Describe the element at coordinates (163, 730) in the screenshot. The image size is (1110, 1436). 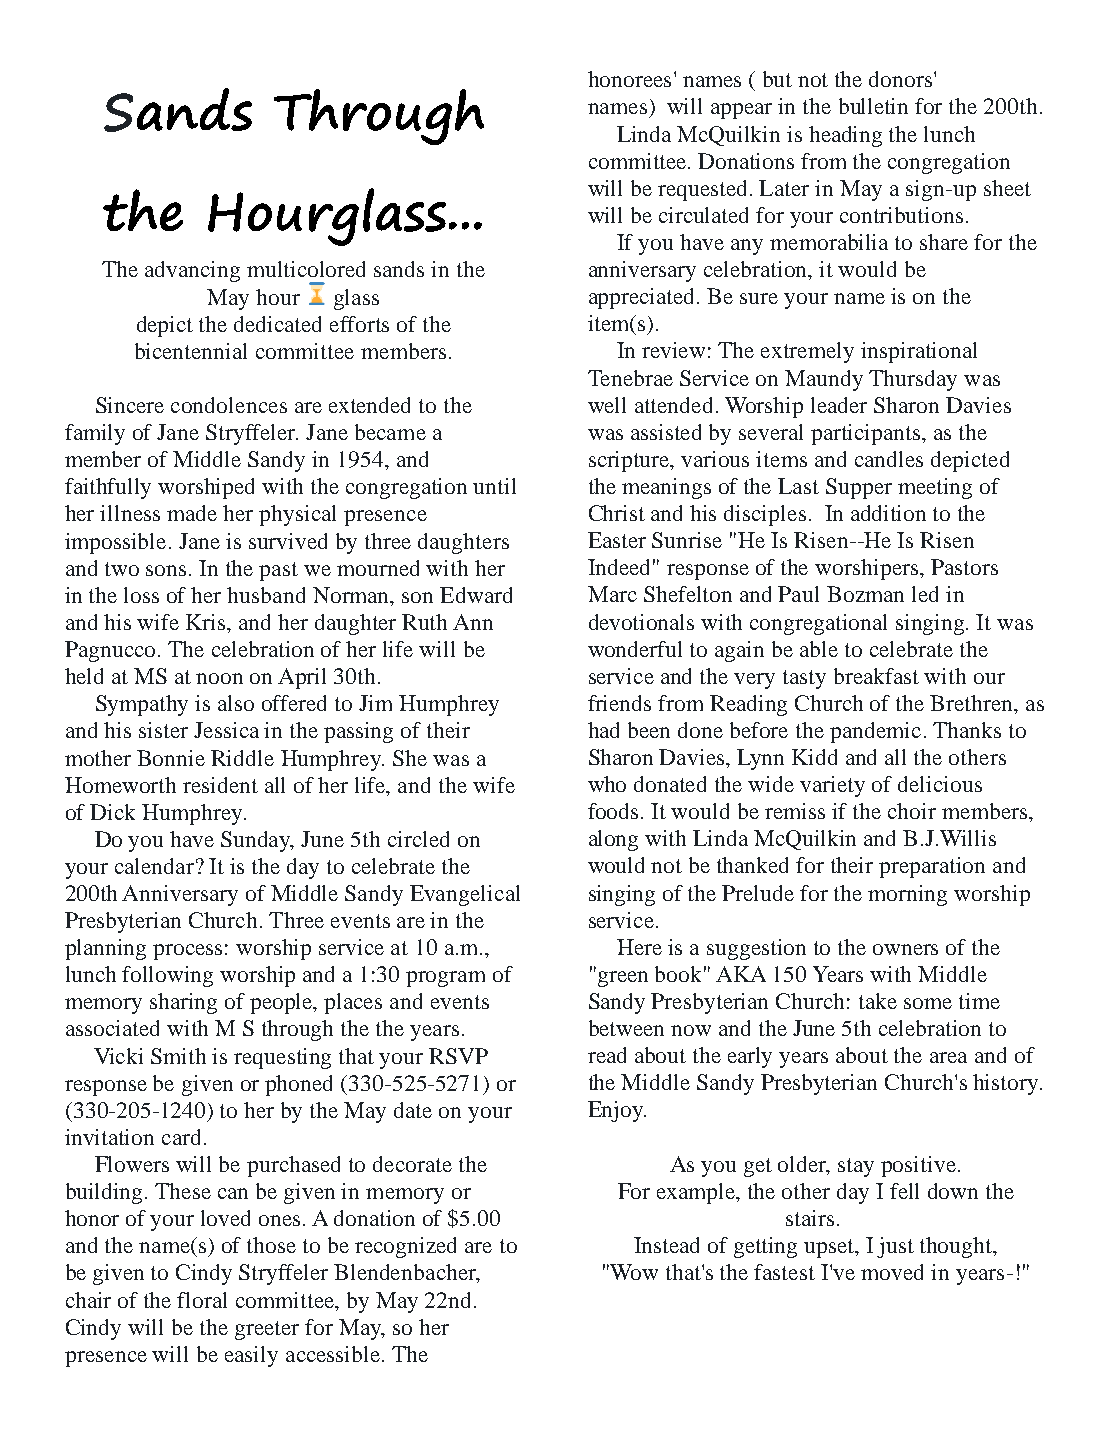
I see `sister` at that location.
